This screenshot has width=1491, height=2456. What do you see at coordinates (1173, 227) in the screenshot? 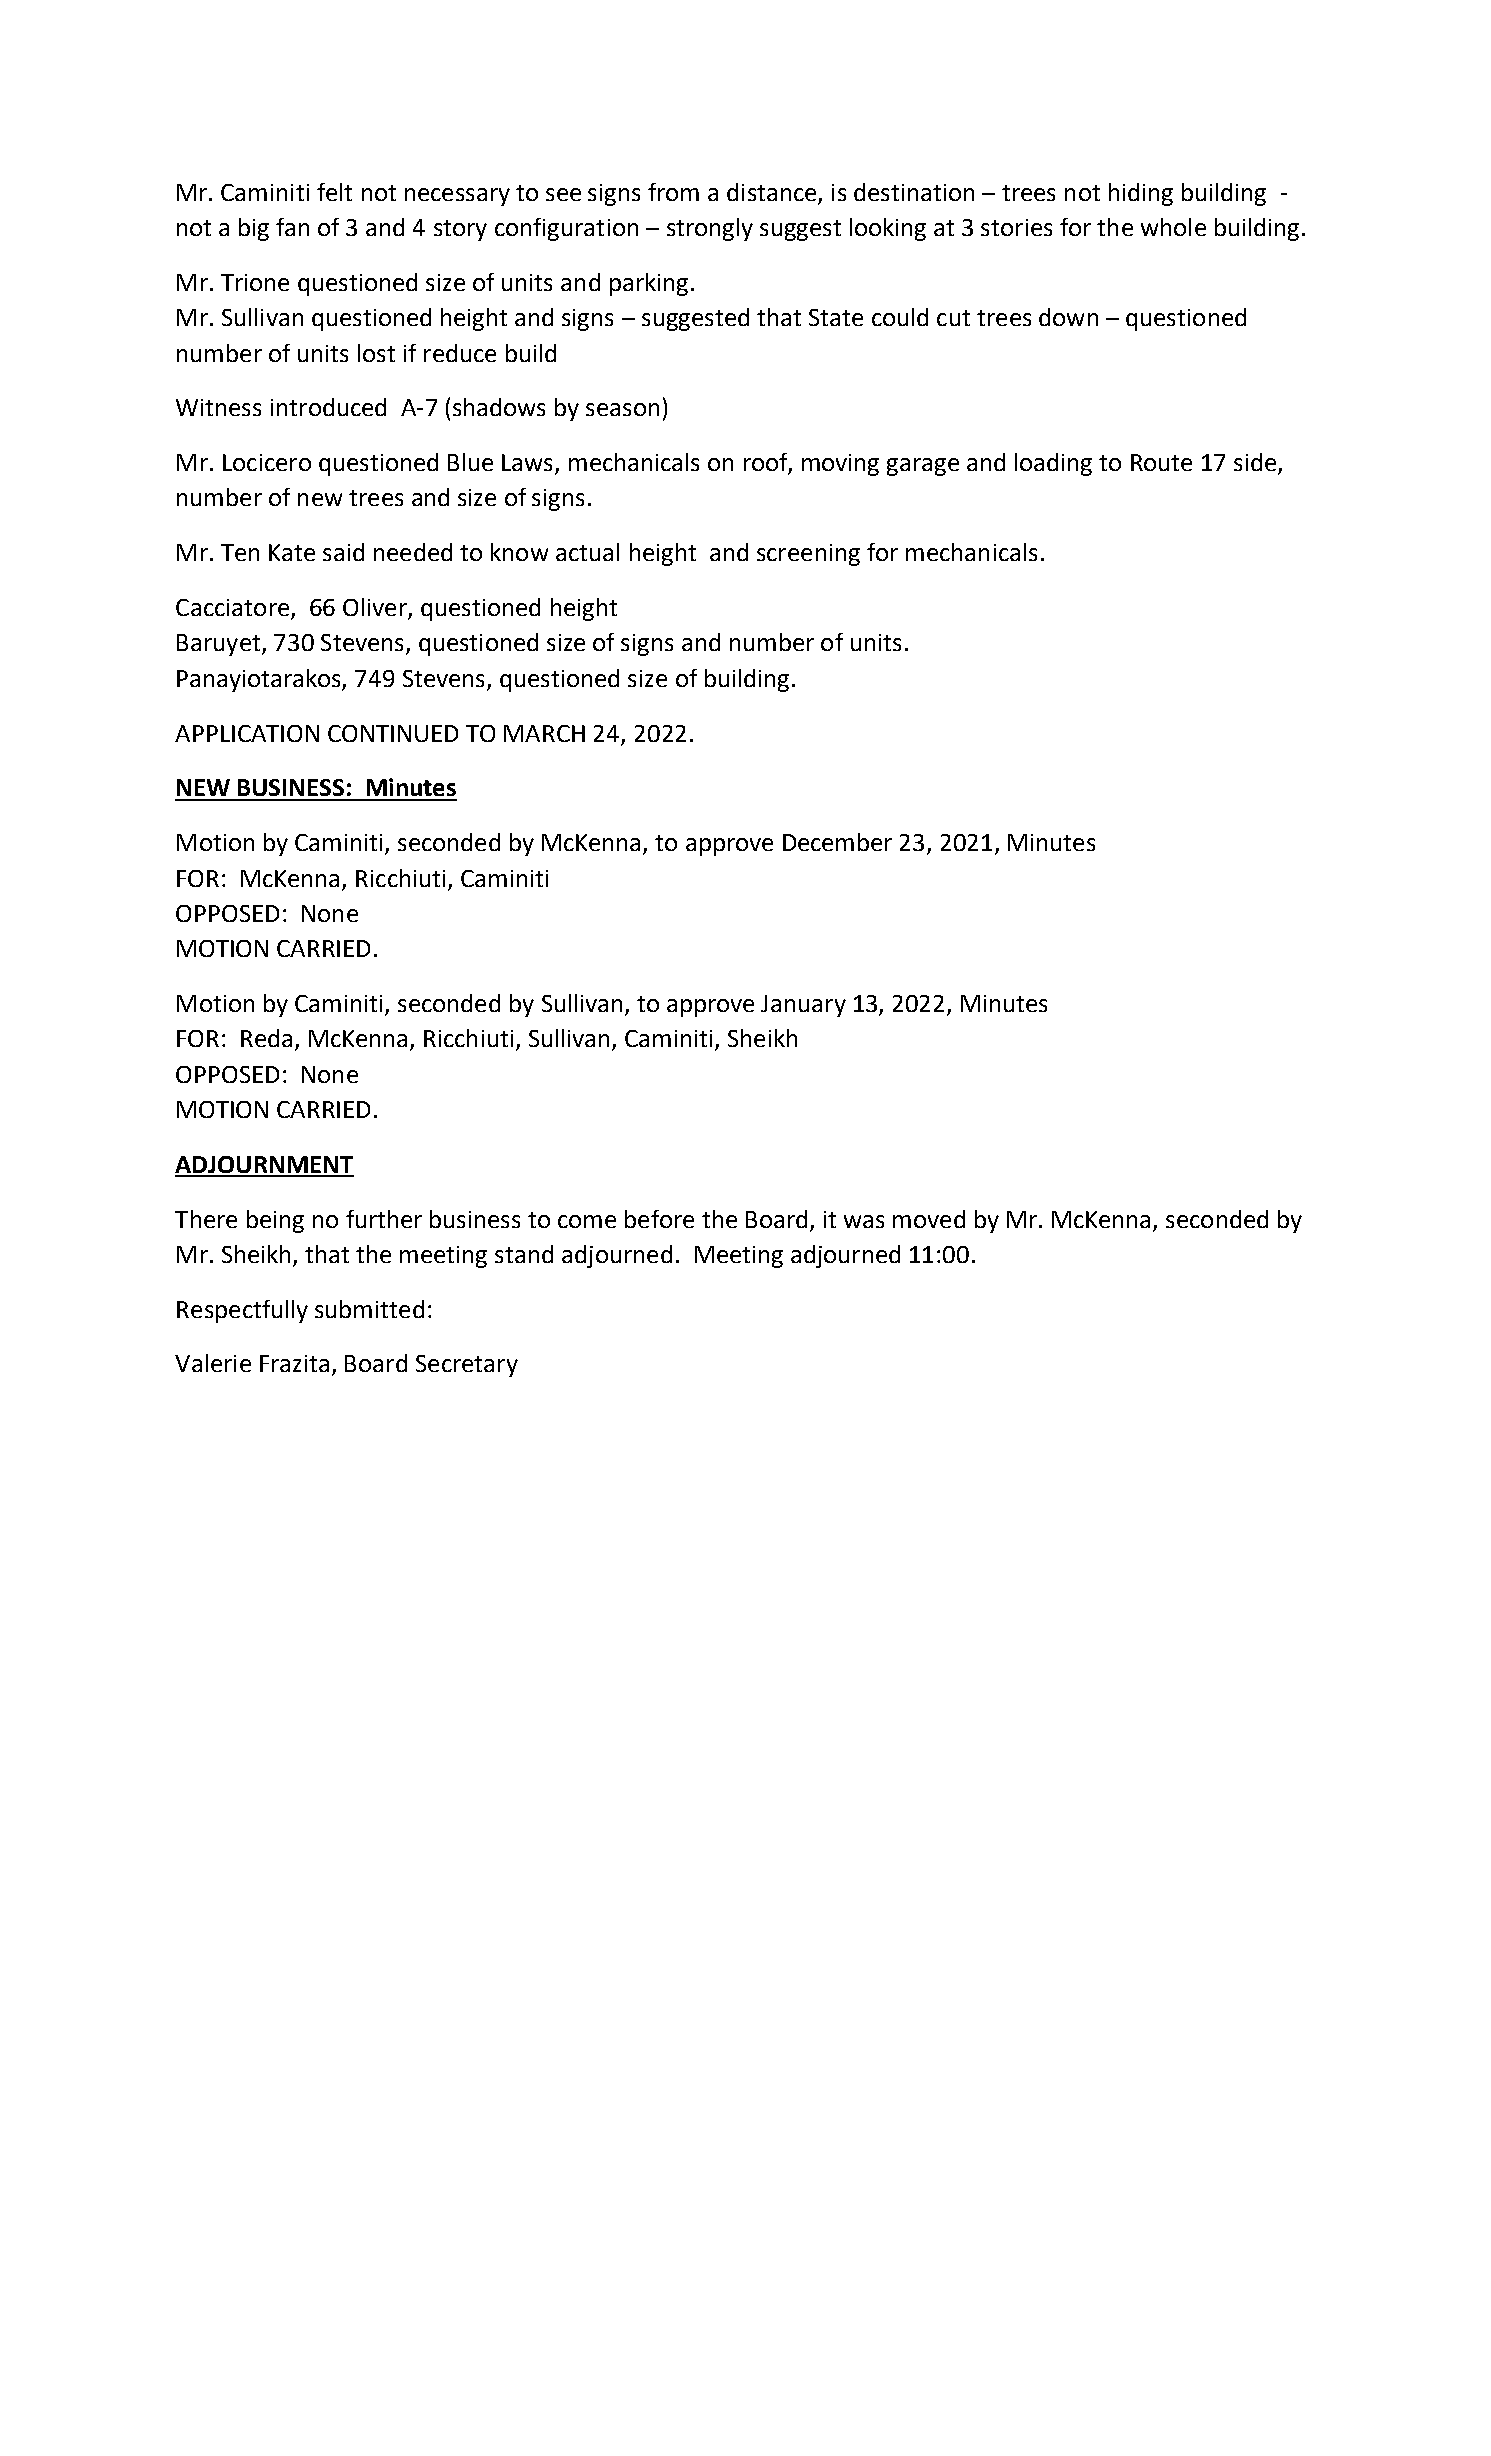
I see `whole` at bounding box center [1173, 227].
